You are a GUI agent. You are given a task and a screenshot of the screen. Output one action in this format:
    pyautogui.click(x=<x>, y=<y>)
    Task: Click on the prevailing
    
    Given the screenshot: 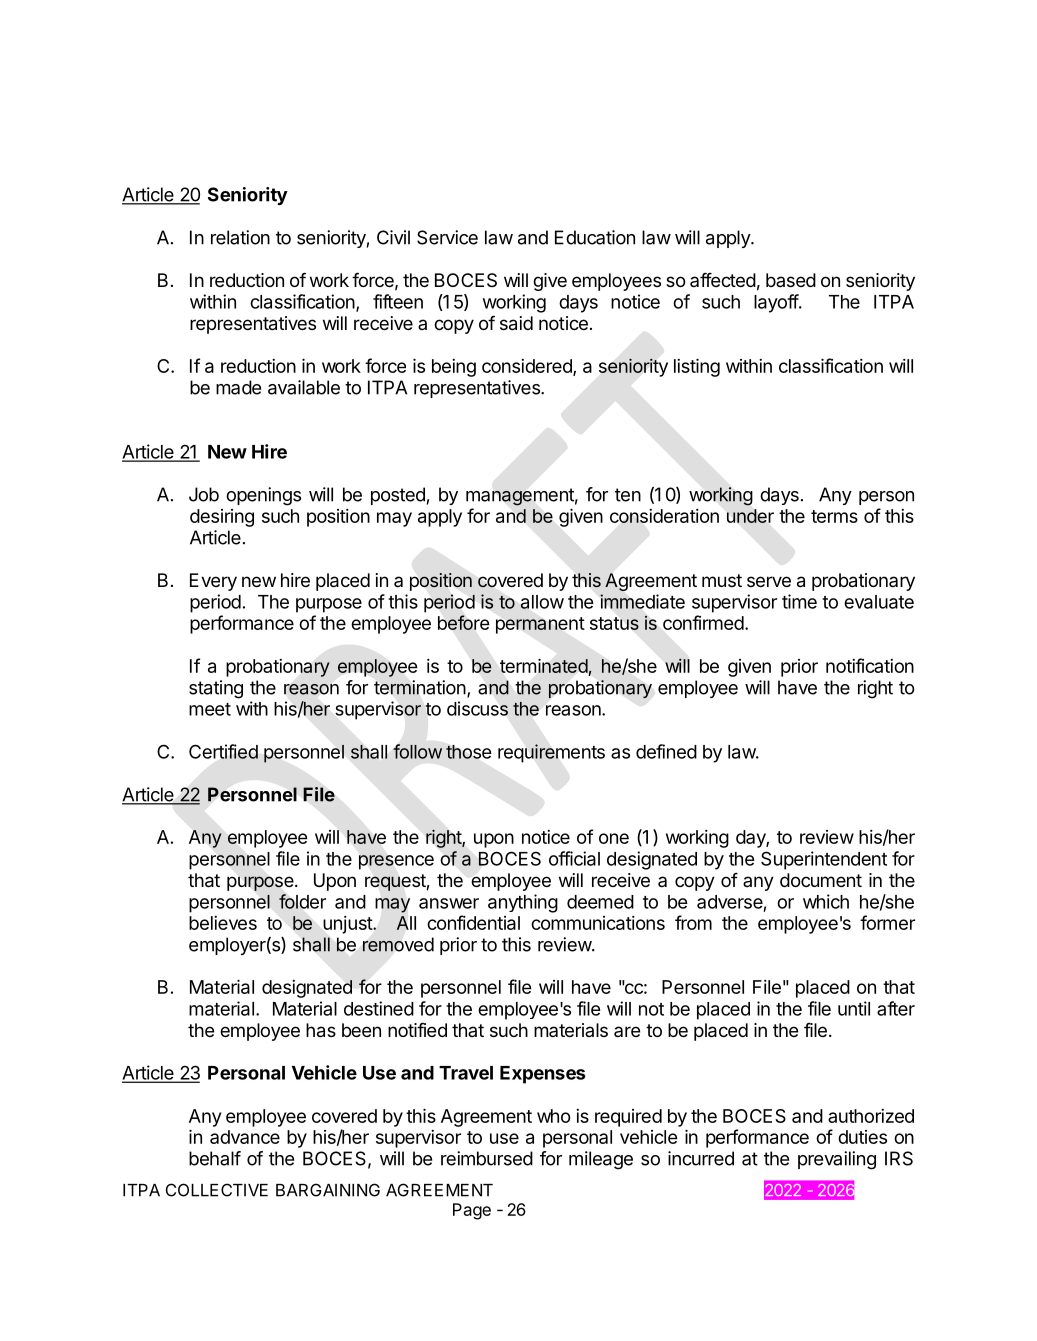 What is the action you would take?
    pyautogui.click(x=837, y=1160)
